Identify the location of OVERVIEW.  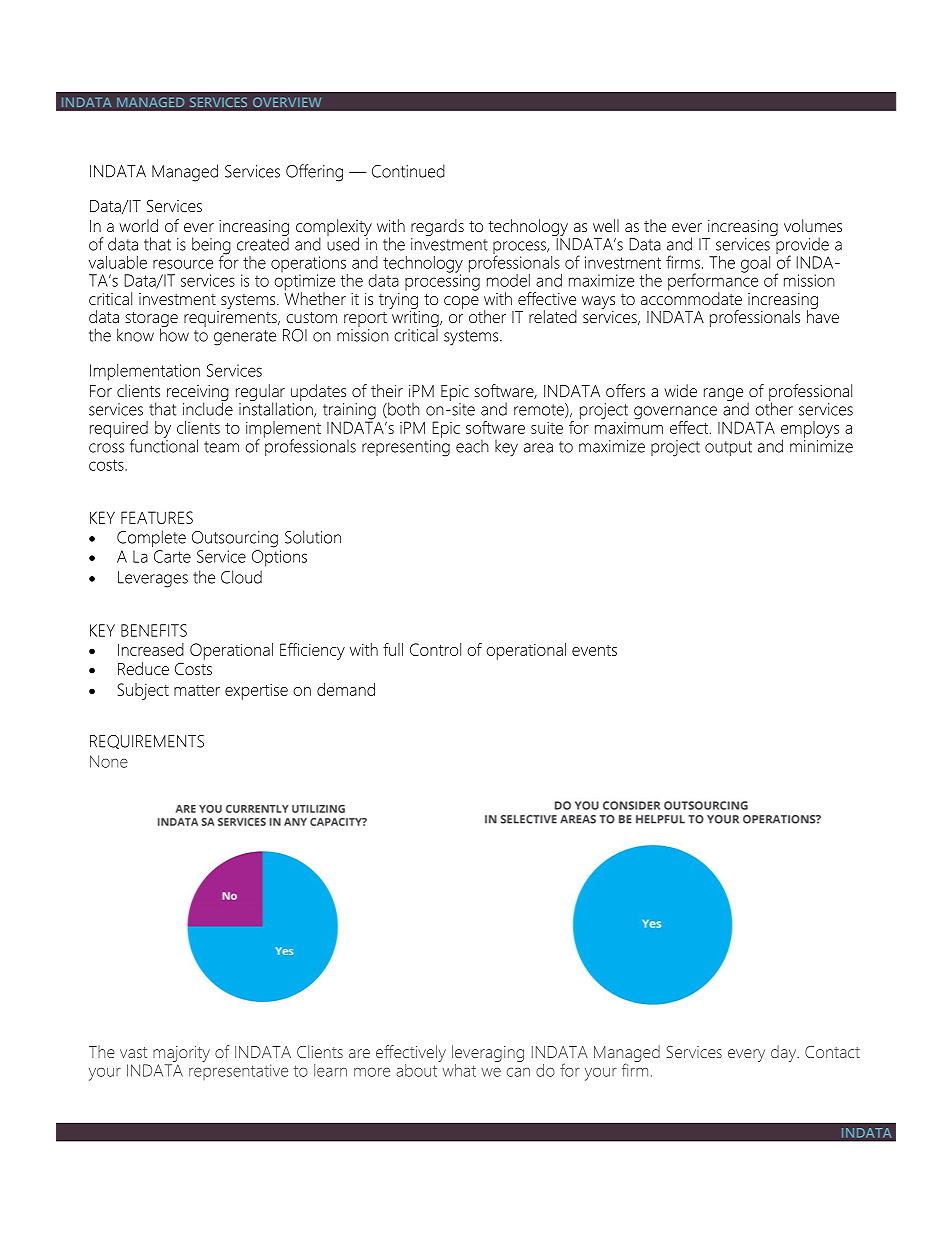
(287, 102).
